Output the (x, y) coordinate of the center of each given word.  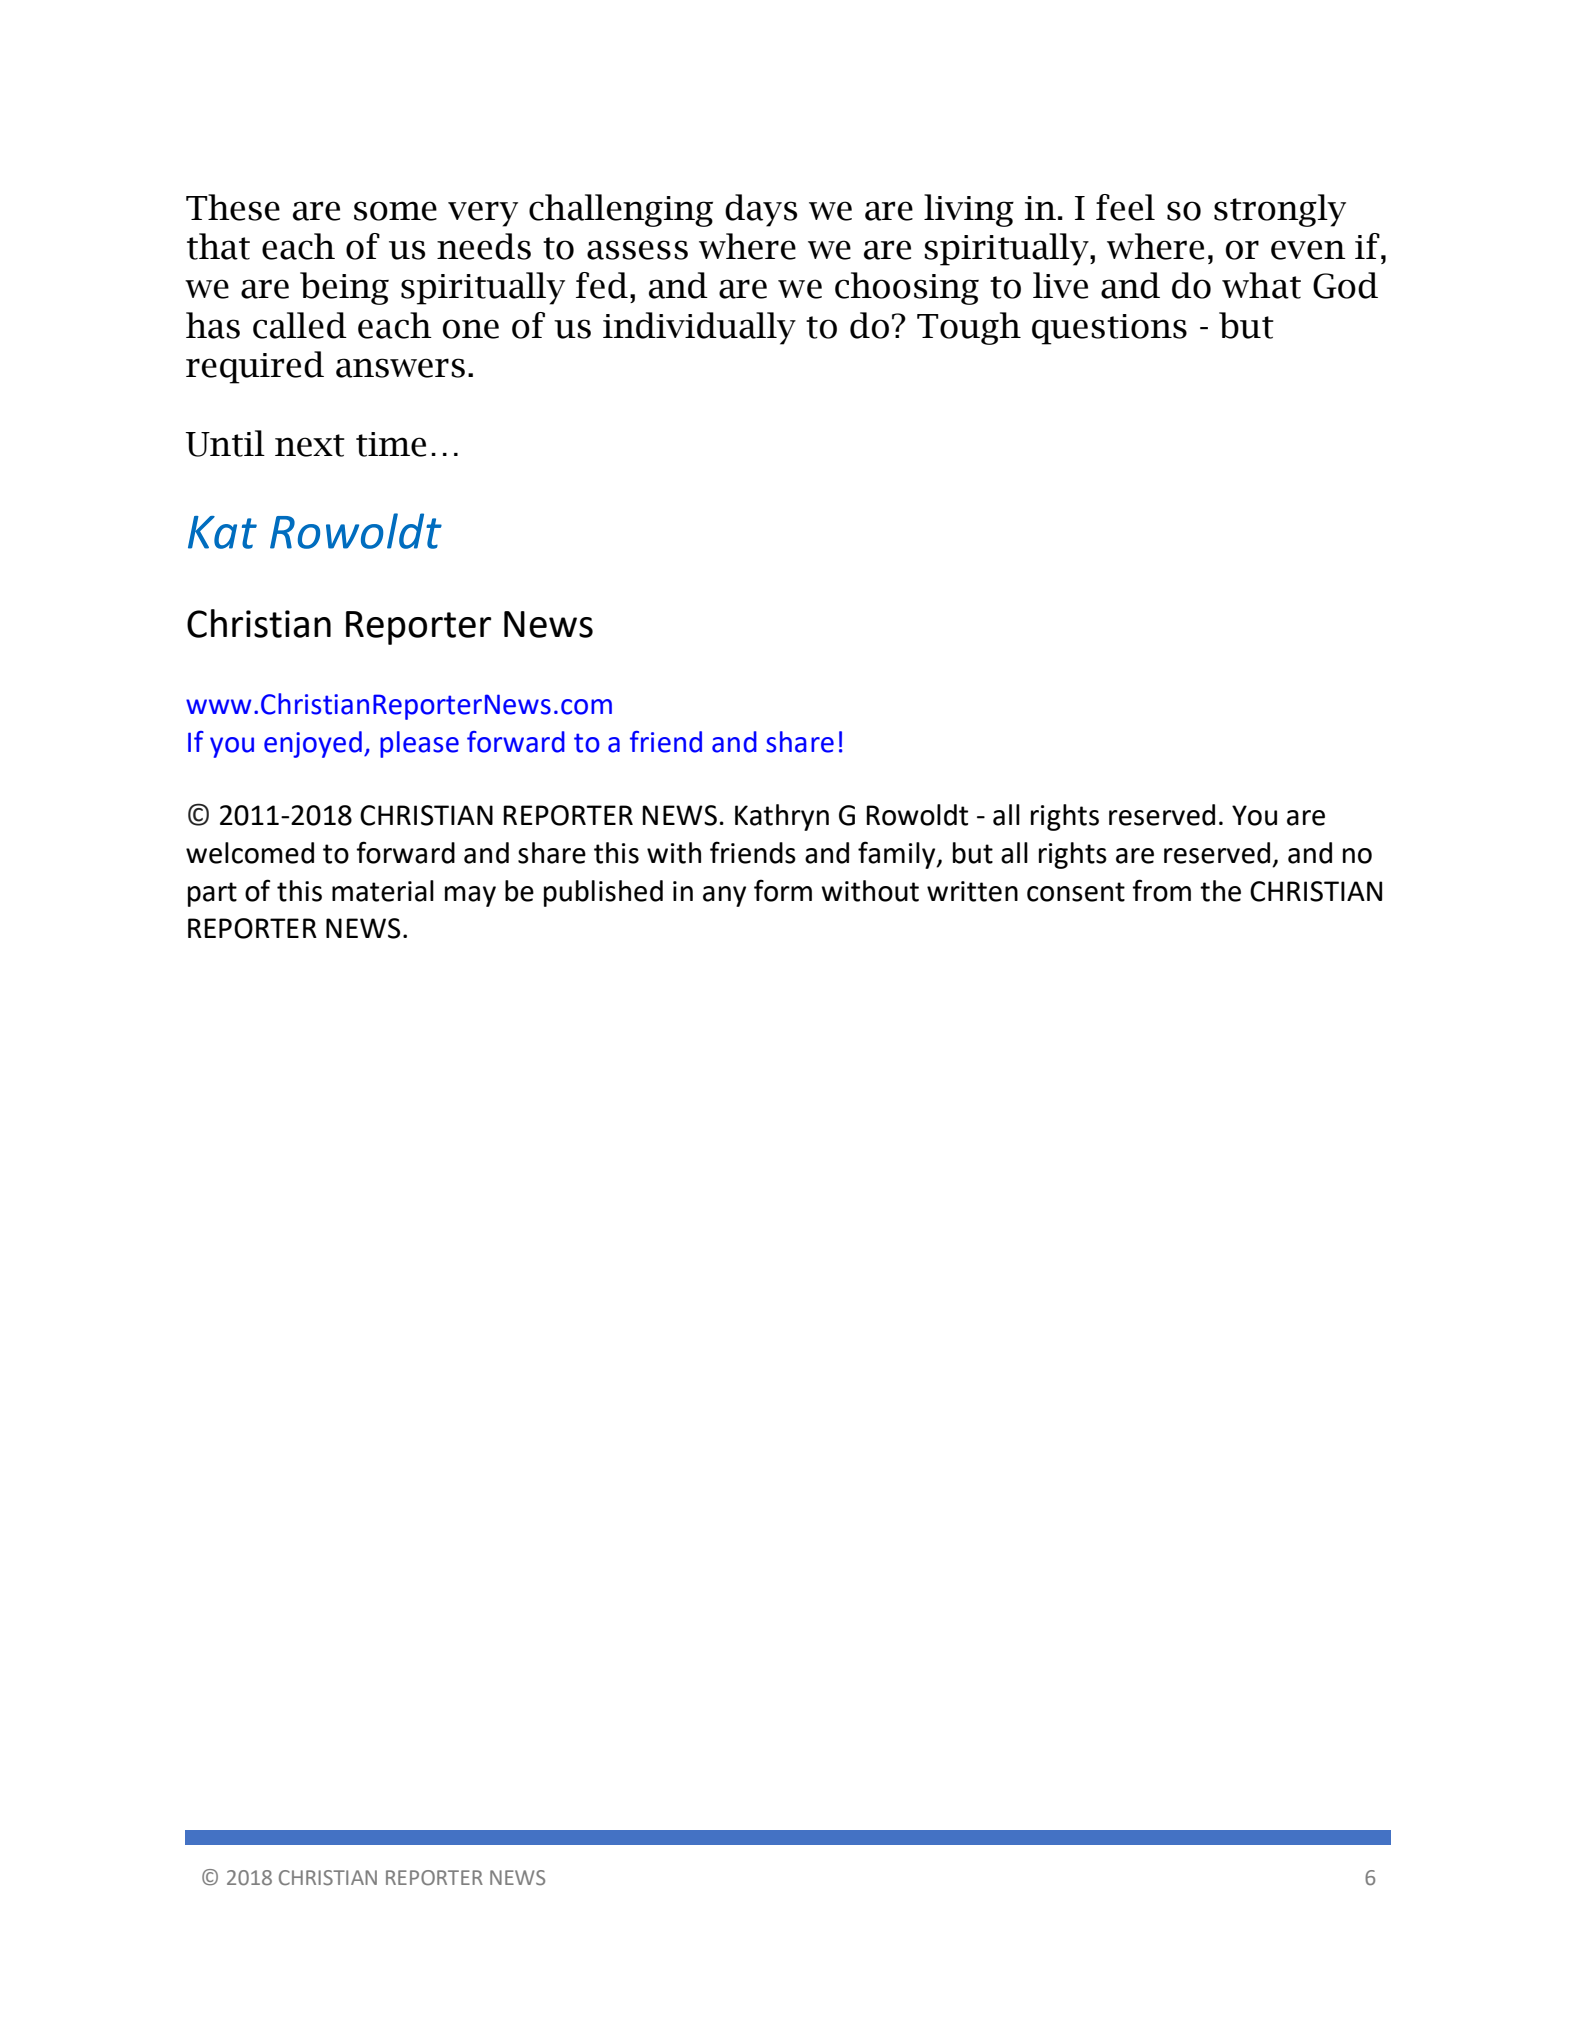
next (310, 445)
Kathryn (782, 817)
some (395, 211)
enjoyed (313, 744)
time (391, 444)
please (419, 744)
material (383, 891)
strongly (1280, 210)
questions (1109, 329)
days (761, 210)
